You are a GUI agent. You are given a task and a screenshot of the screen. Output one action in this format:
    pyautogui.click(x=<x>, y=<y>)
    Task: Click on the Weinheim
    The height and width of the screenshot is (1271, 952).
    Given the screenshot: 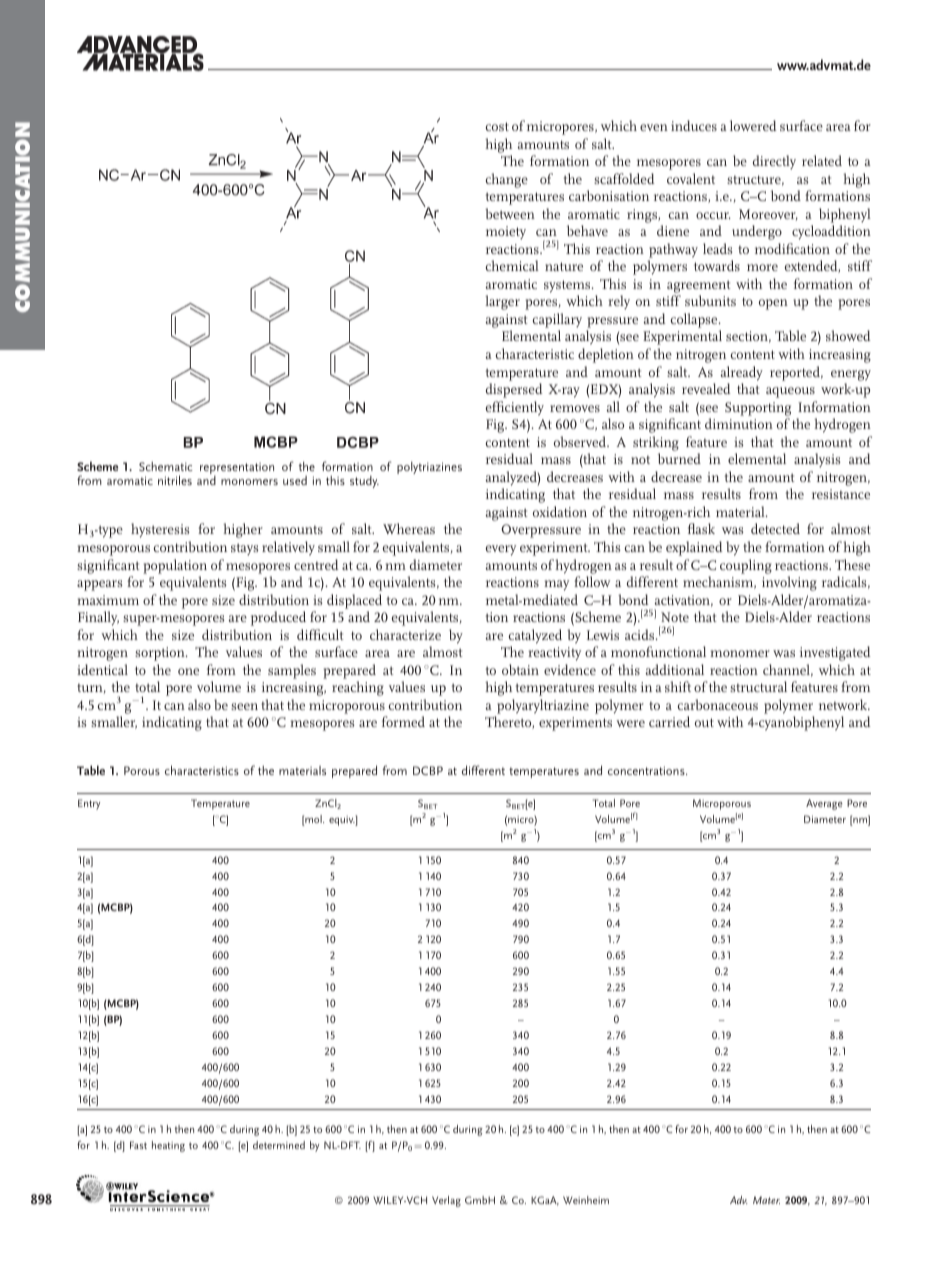 What is the action you would take?
    pyautogui.click(x=586, y=1200)
